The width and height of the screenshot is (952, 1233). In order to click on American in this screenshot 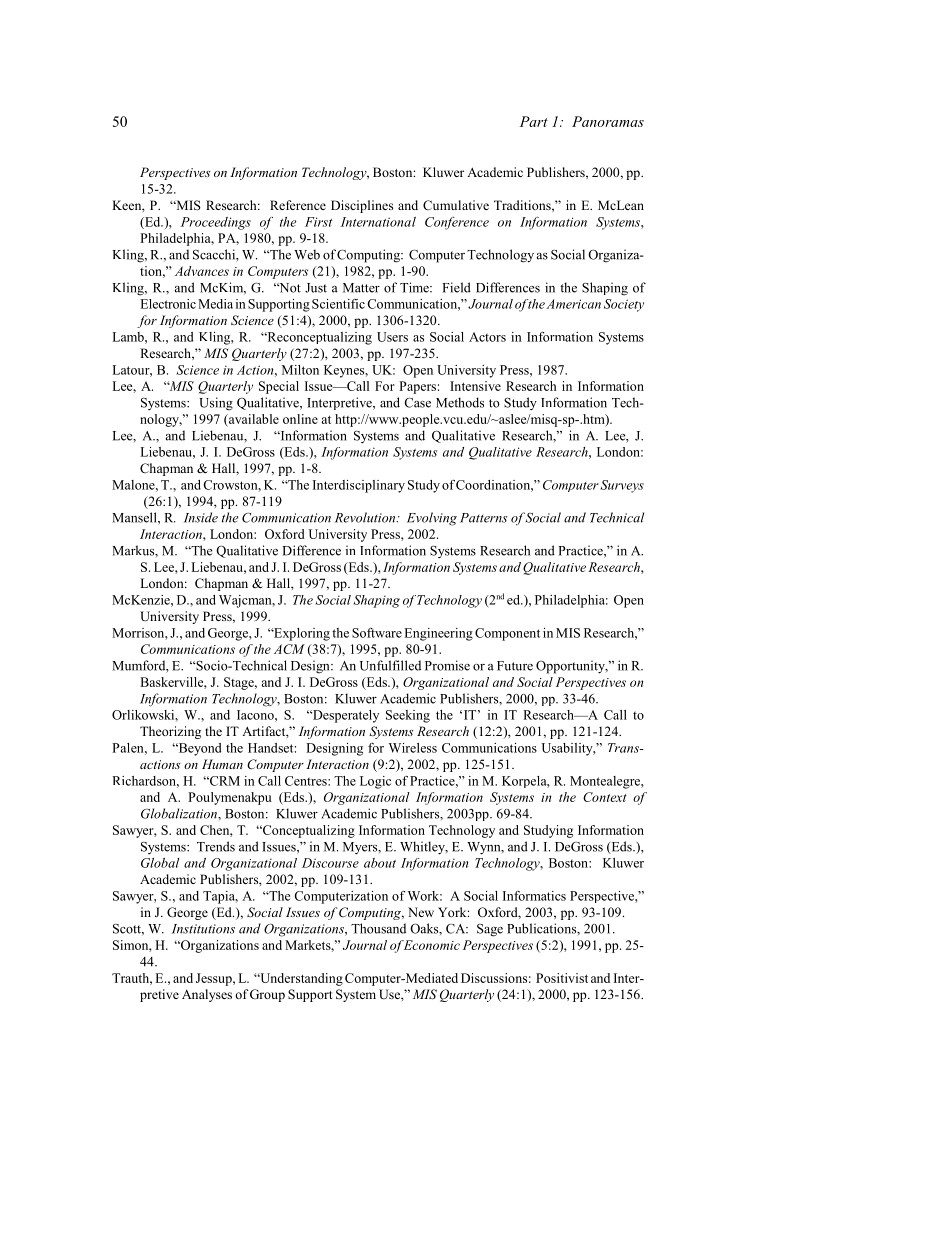, I will do `click(573, 304)`.
